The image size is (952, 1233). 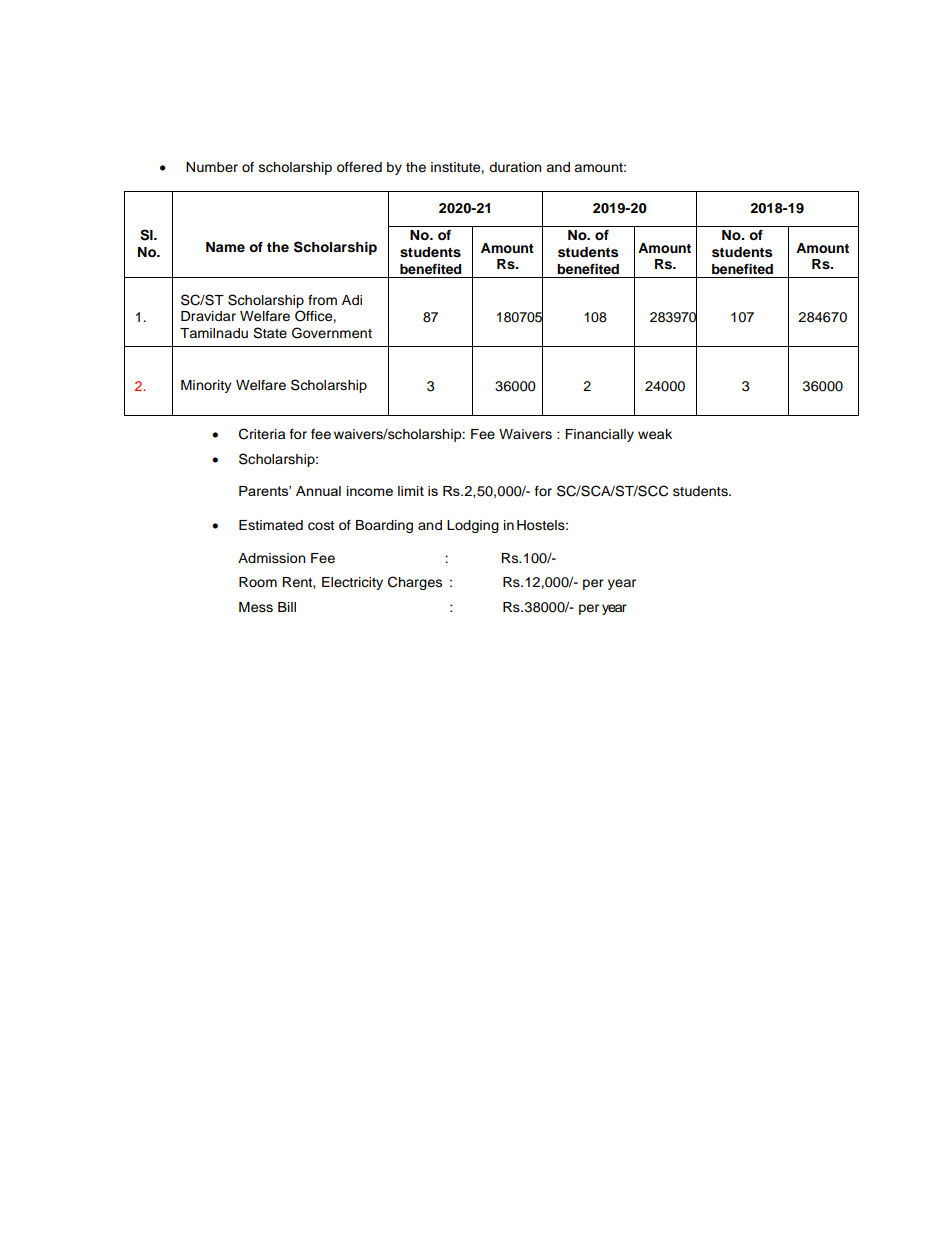 I want to click on Mess, so click(x=256, y=607).
